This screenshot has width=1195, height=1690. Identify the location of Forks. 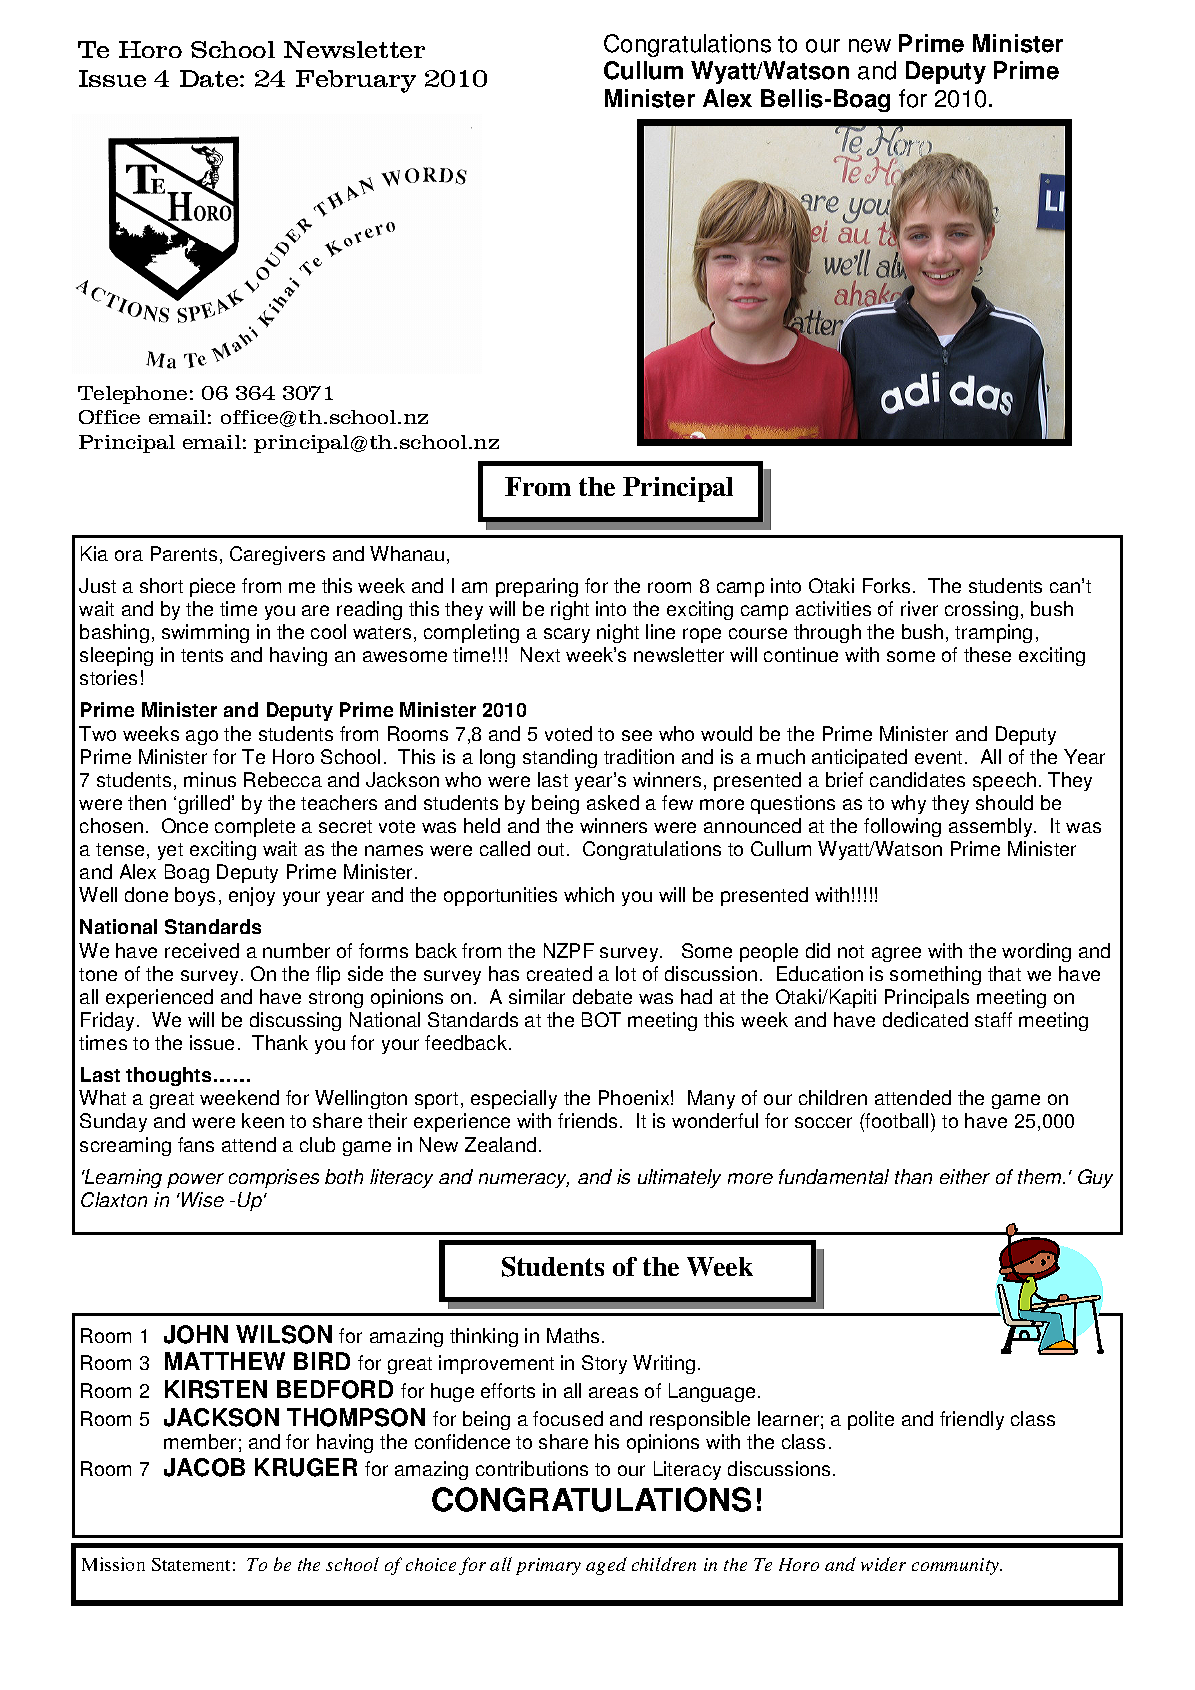
(886, 585).
